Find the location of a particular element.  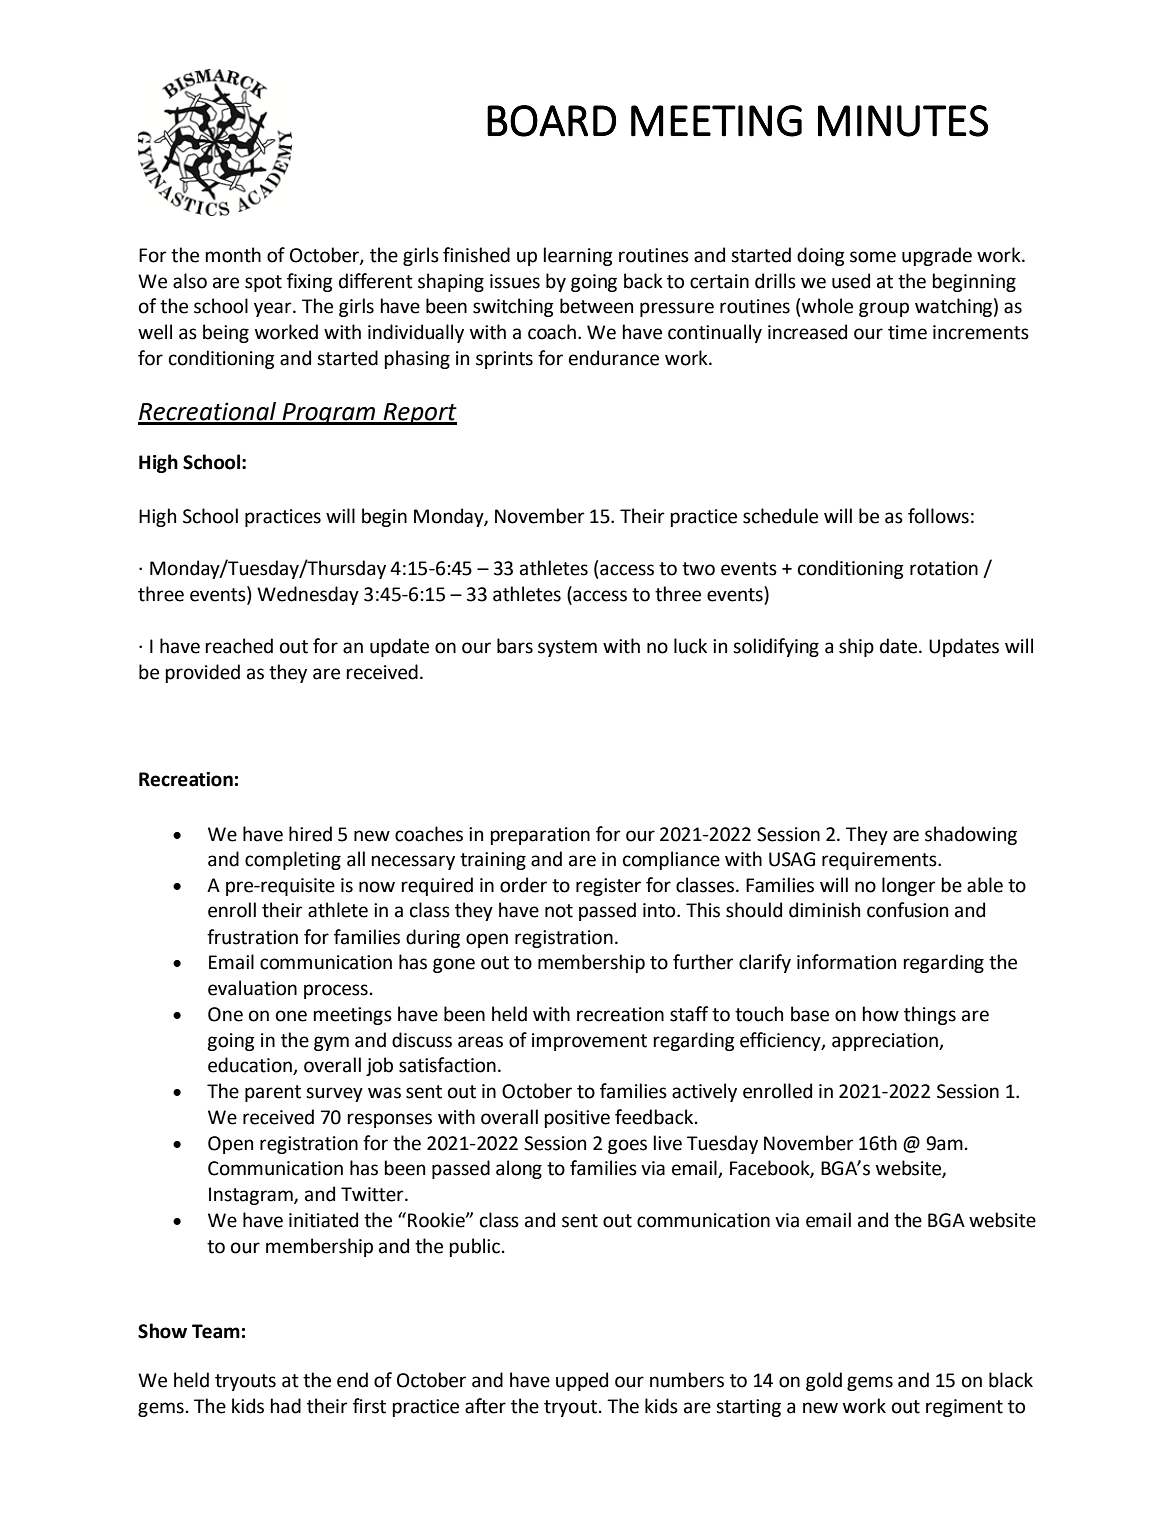

MINUTES is located at coordinates (903, 121).
